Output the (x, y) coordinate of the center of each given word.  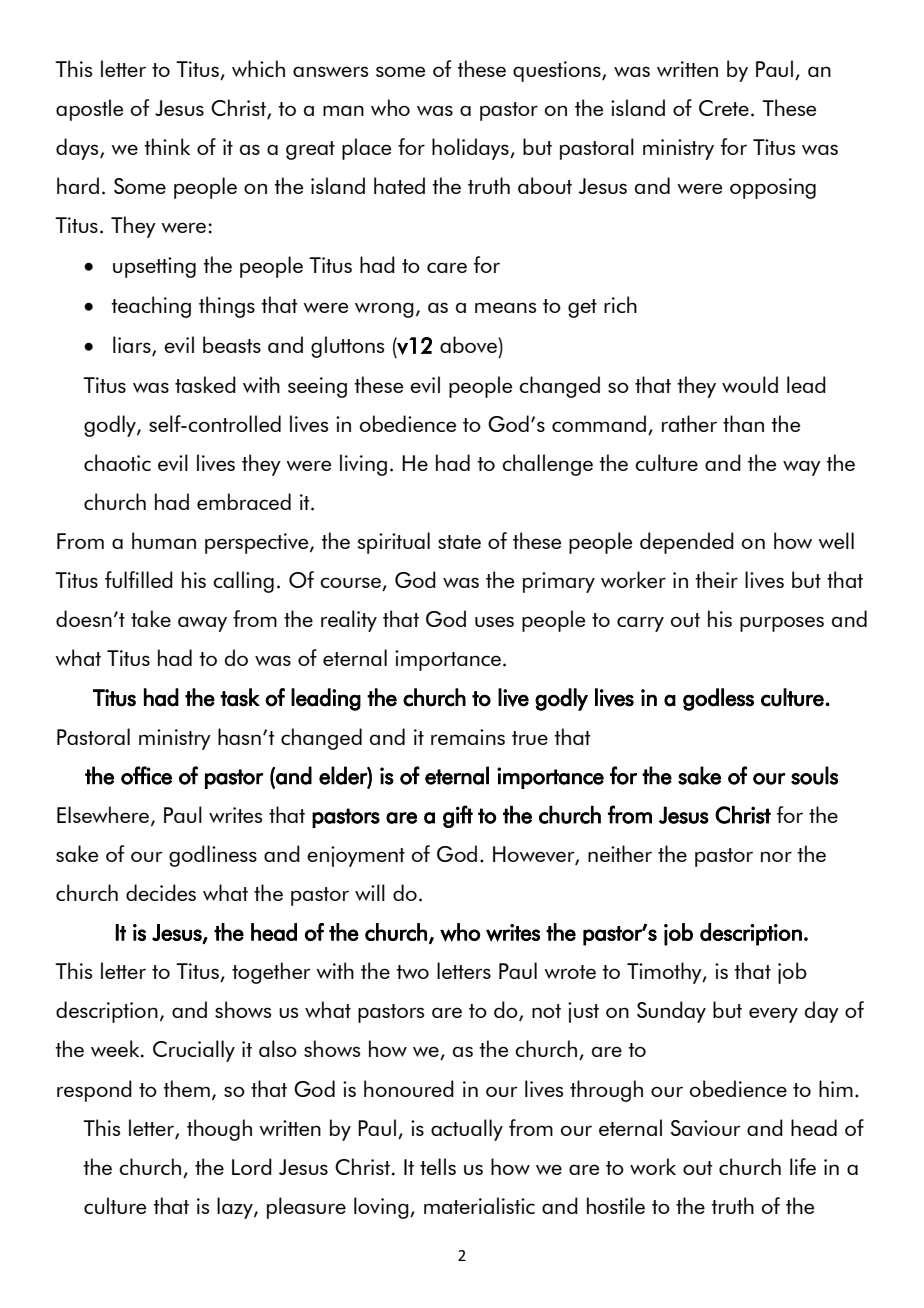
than (743, 423)
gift (458, 816)
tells (438, 1166)
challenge (547, 465)
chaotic (117, 462)
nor (776, 856)
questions (558, 71)
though (219, 1130)
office (146, 775)
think (167, 146)
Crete (724, 108)
